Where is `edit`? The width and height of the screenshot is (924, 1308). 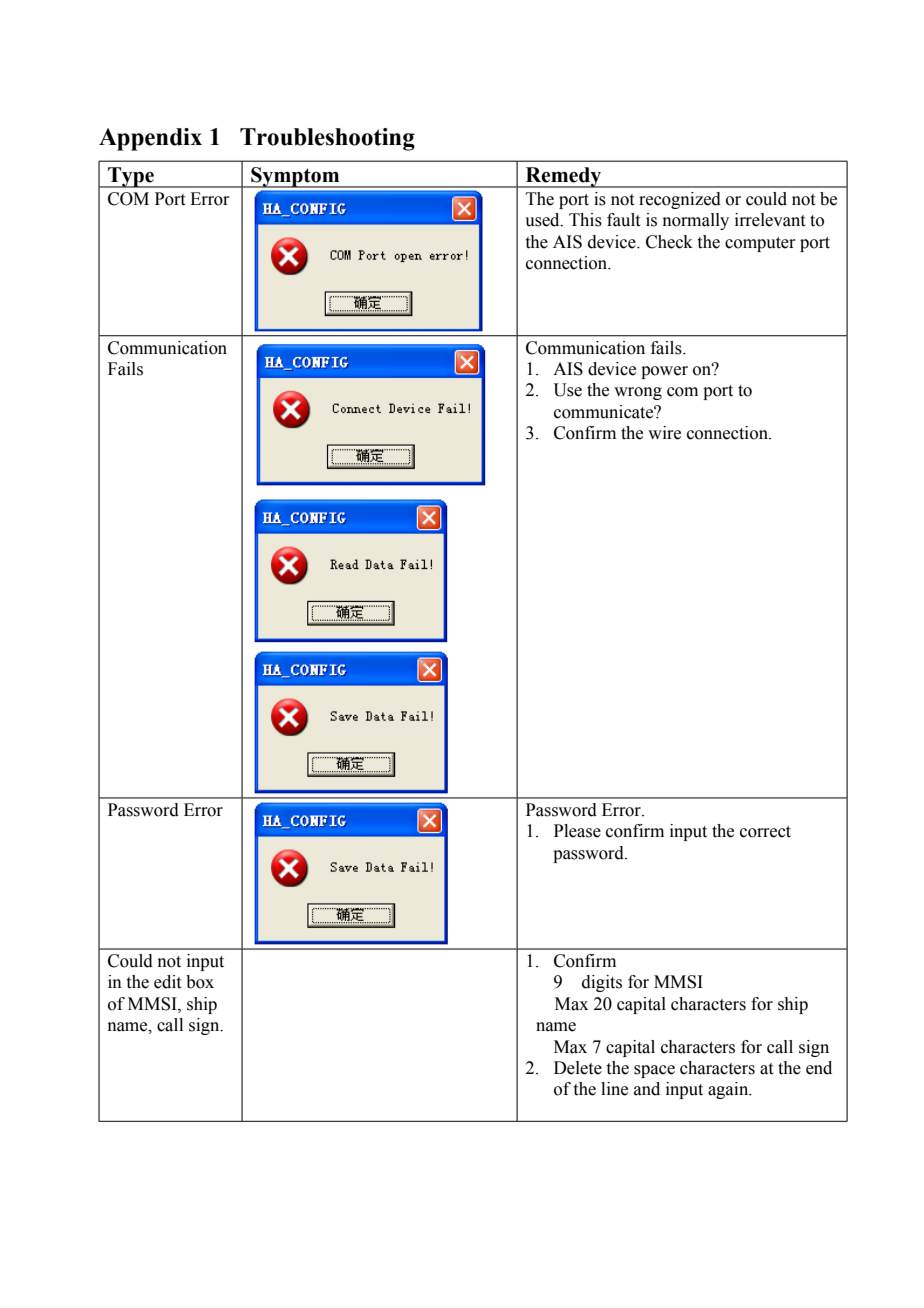 edit is located at coordinates (167, 982).
